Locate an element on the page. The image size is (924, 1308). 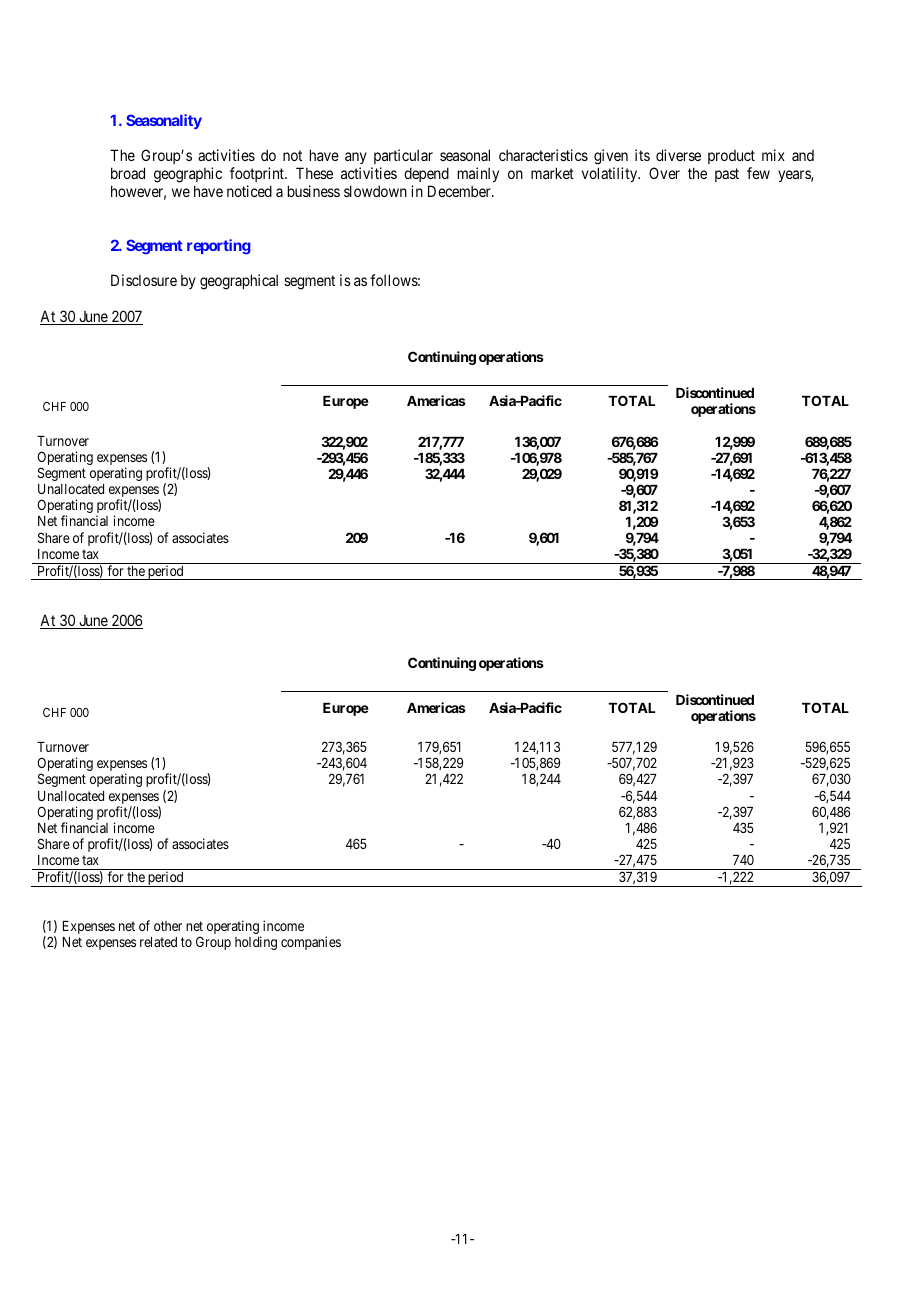
volatility is located at coordinates (611, 174).
